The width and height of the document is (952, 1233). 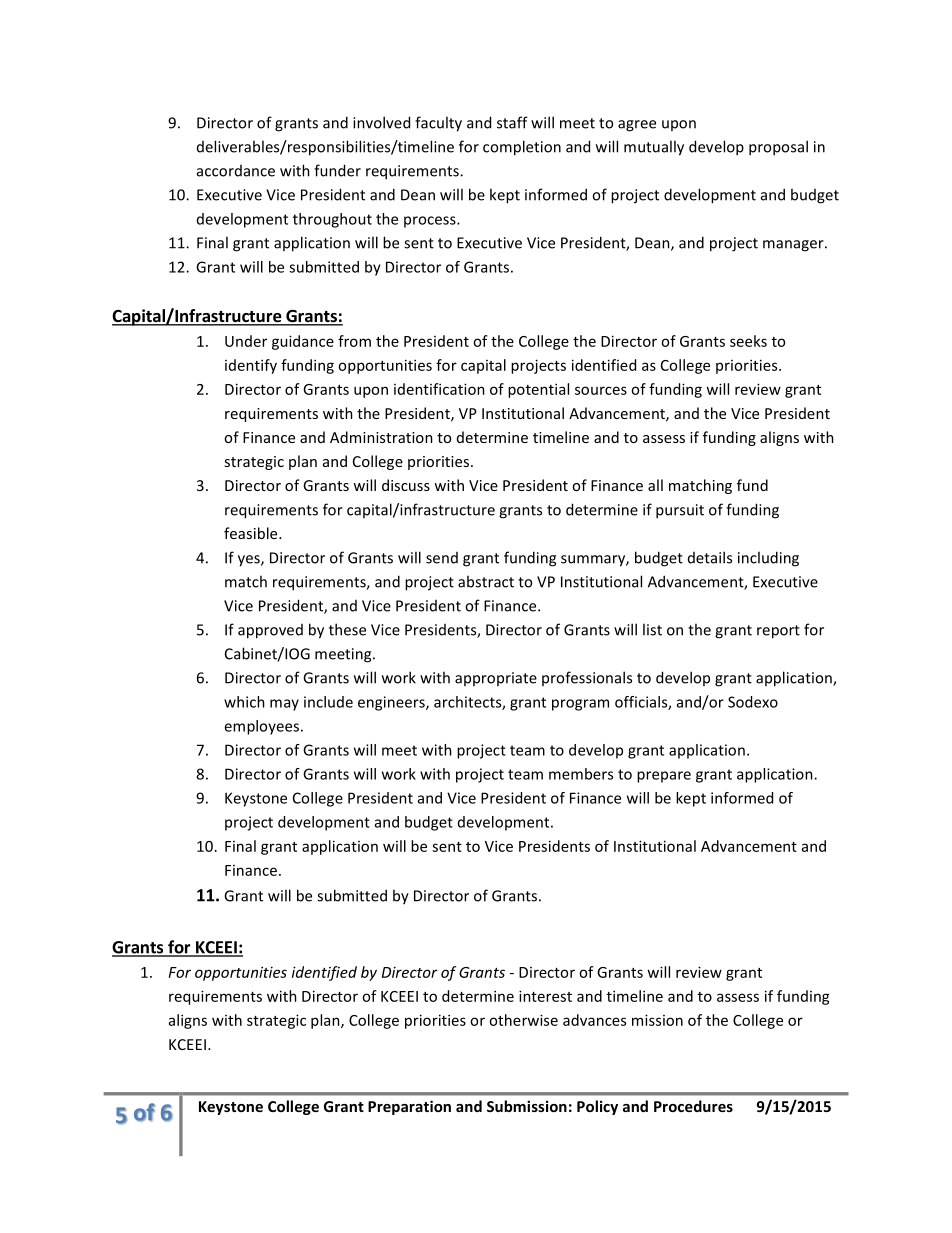 I want to click on guidance, so click(x=303, y=342).
